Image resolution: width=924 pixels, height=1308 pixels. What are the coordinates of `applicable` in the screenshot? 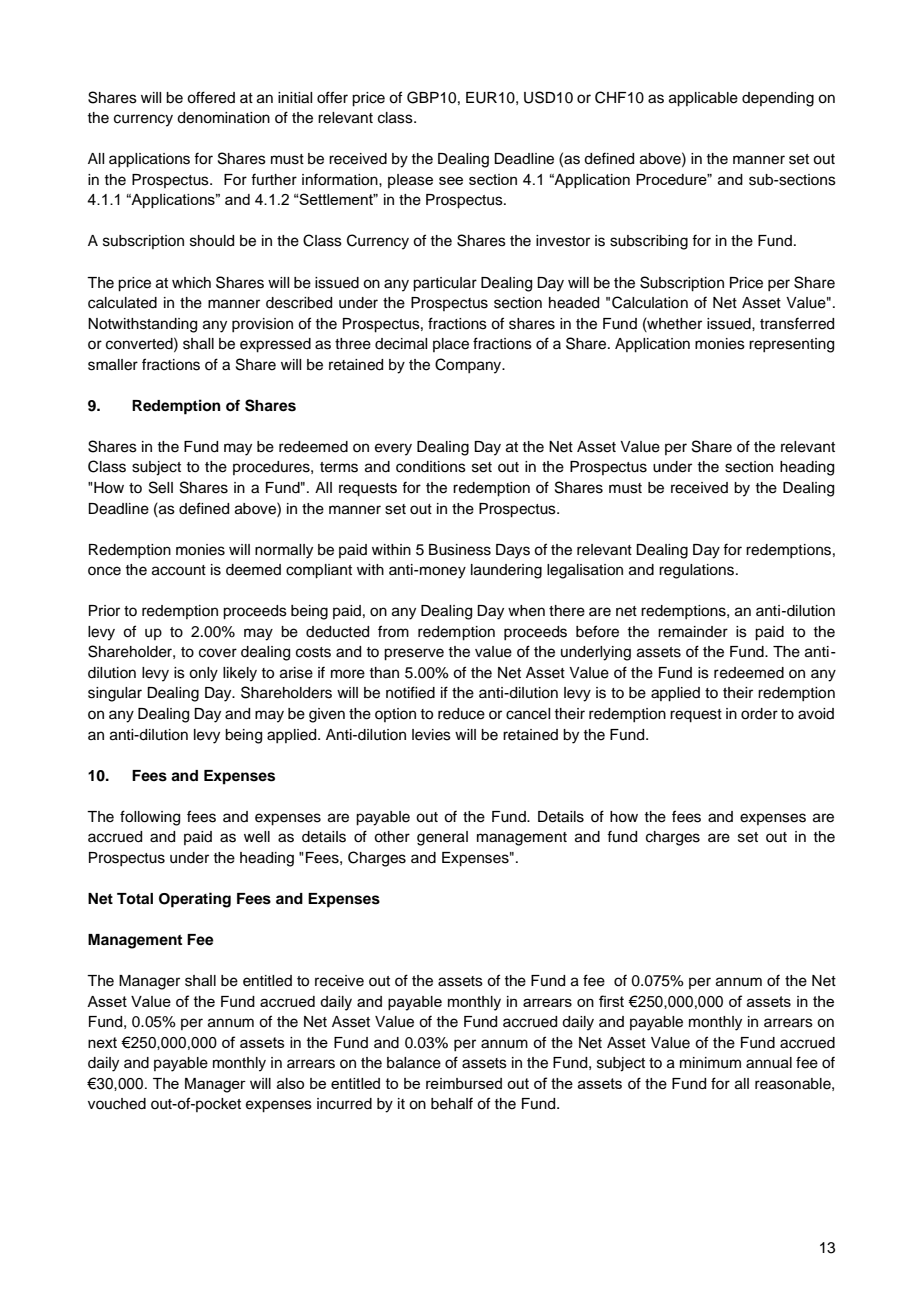 It's located at (703, 99).
